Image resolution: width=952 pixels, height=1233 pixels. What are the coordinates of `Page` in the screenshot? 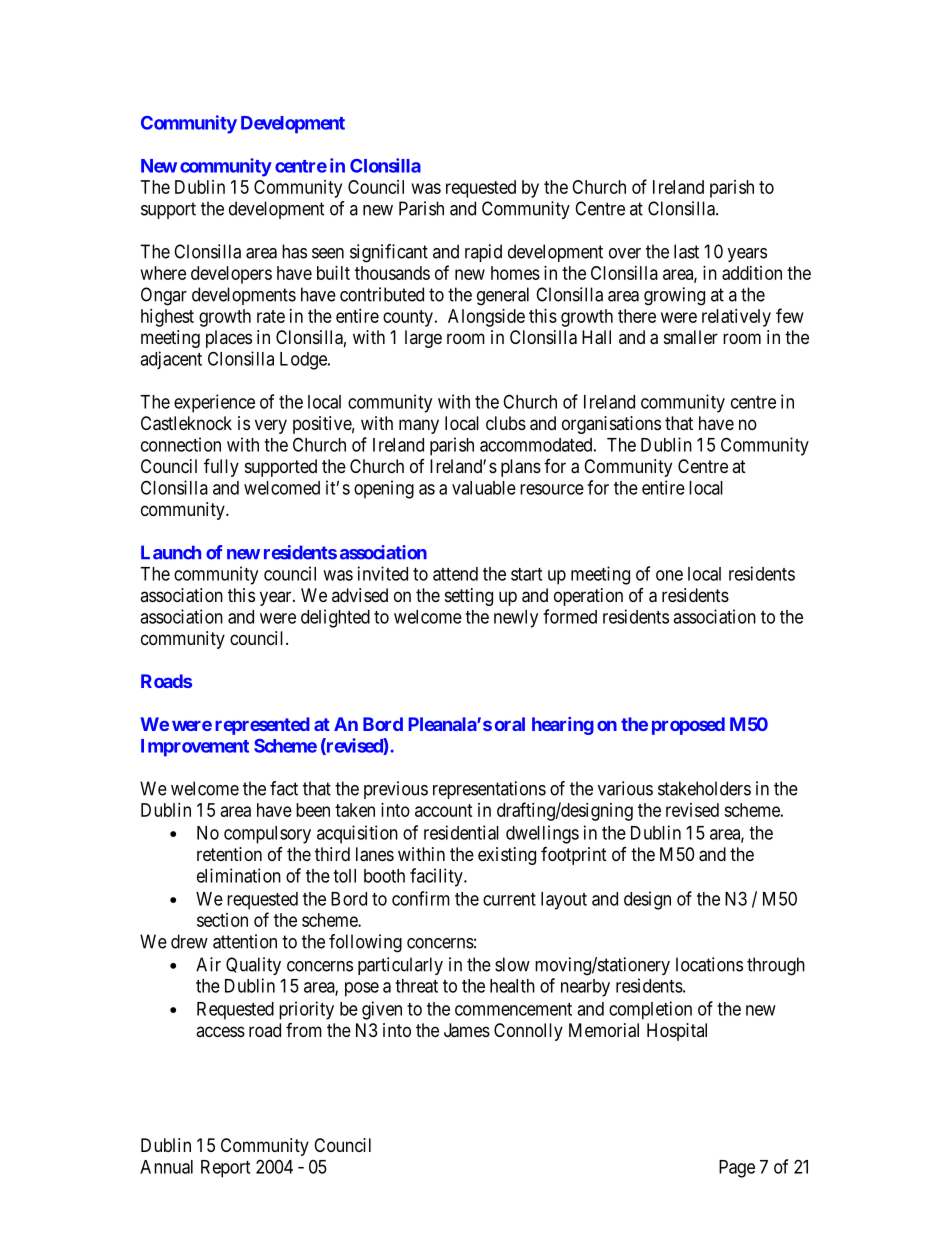 It's located at (737, 1169).
